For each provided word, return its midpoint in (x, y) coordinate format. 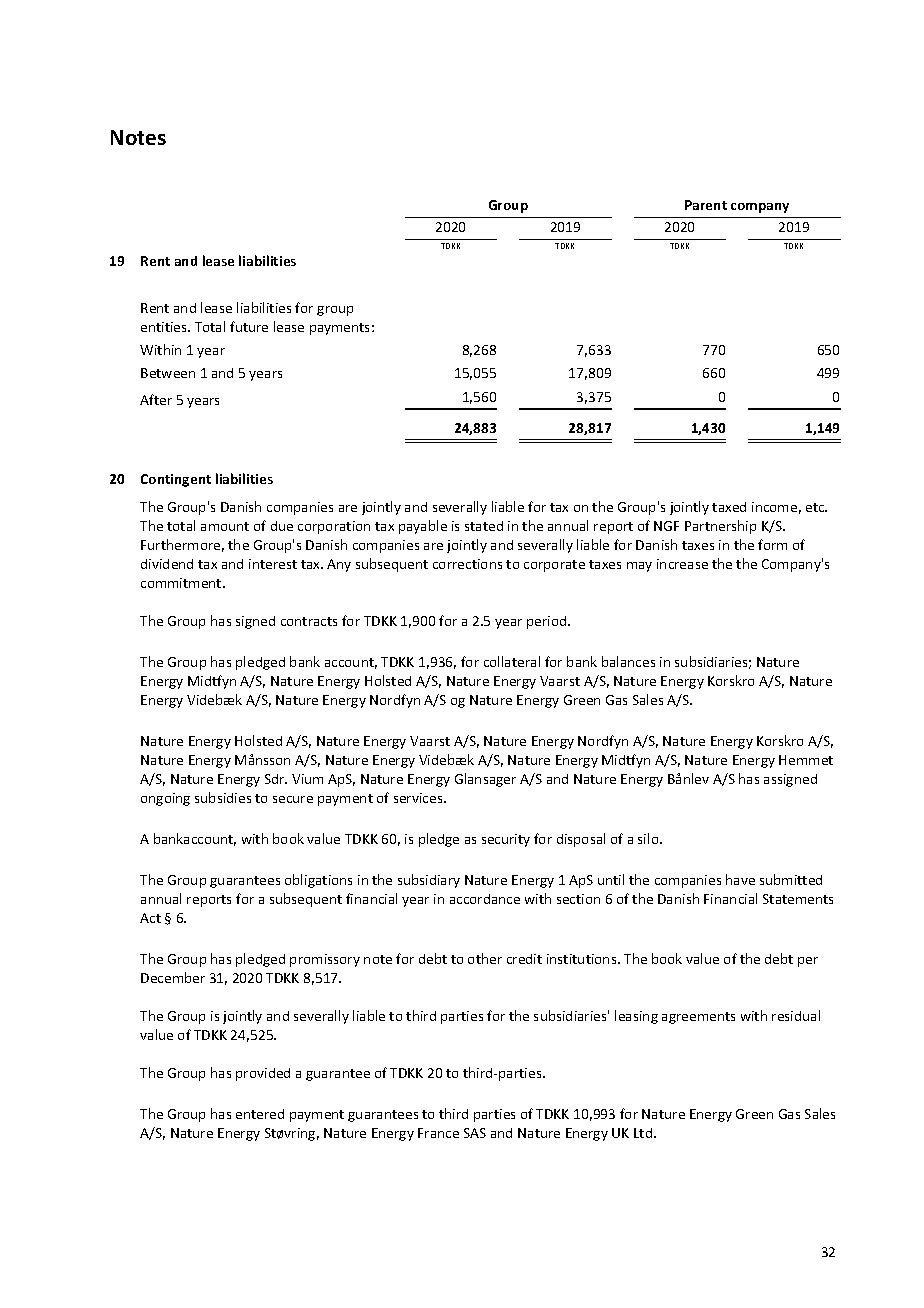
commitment (182, 583)
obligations (318, 881)
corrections (467, 564)
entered (260, 1114)
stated (484, 526)
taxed (729, 507)
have (740, 879)
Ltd (643, 1133)
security (506, 840)
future (249, 326)
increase (682, 564)
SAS (475, 1133)
